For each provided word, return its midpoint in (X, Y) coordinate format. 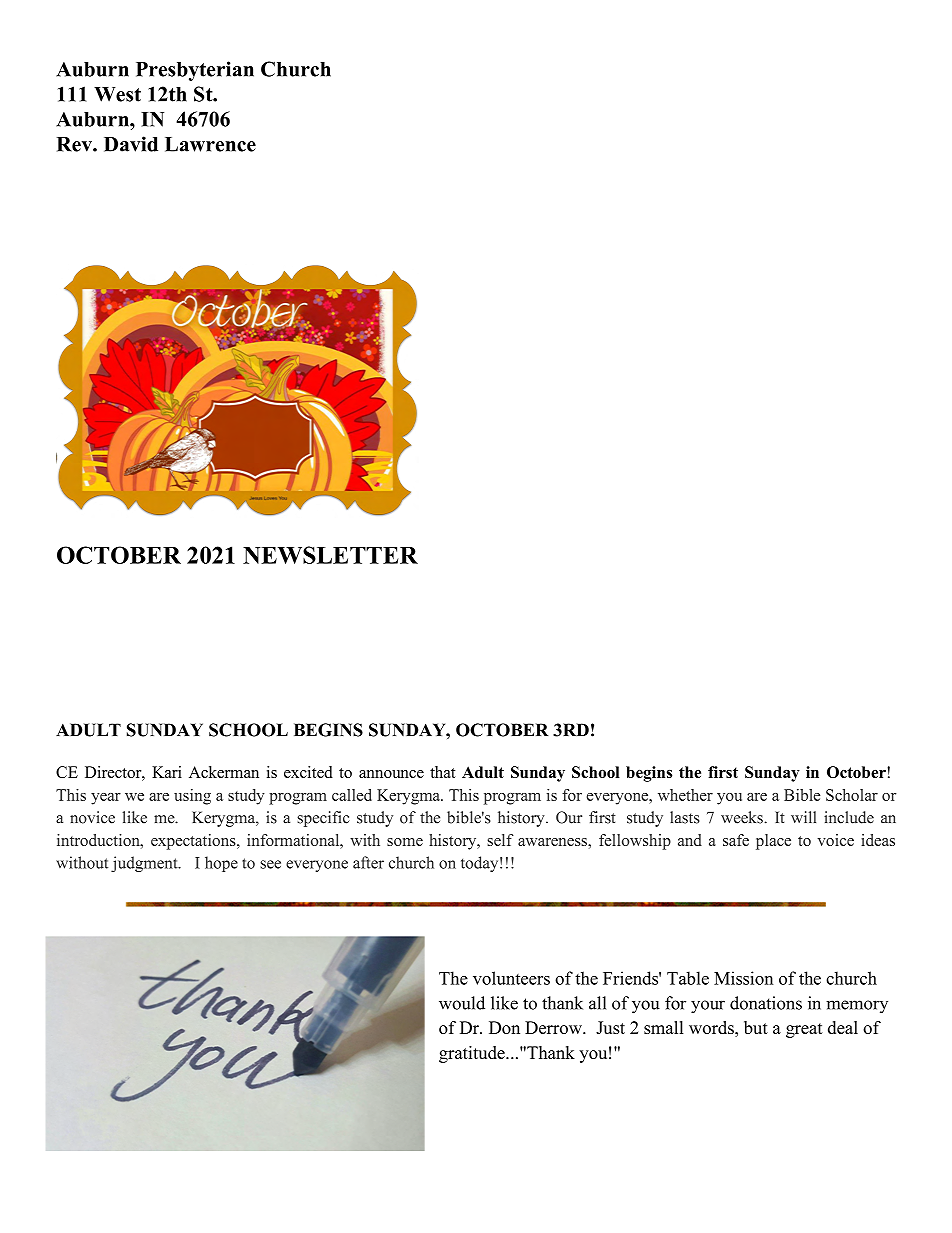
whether (685, 795)
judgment (145, 864)
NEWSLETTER (330, 555)
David (131, 144)
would (462, 1003)
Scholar (852, 795)
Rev (75, 144)
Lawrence (210, 144)
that (443, 772)
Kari (167, 772)
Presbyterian (195, 71)
